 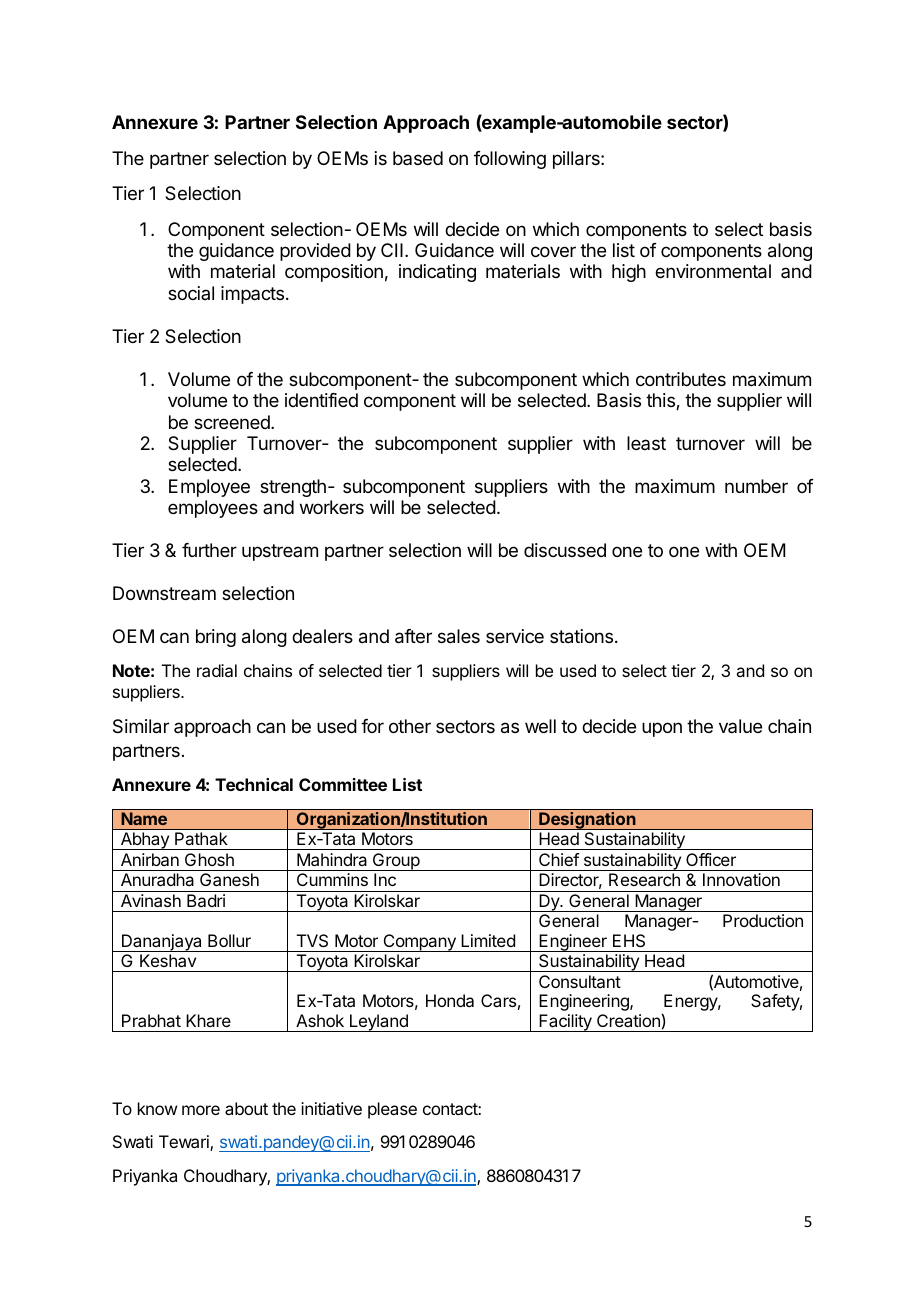 I want to click on pillars, so click(x=577, y=160).
